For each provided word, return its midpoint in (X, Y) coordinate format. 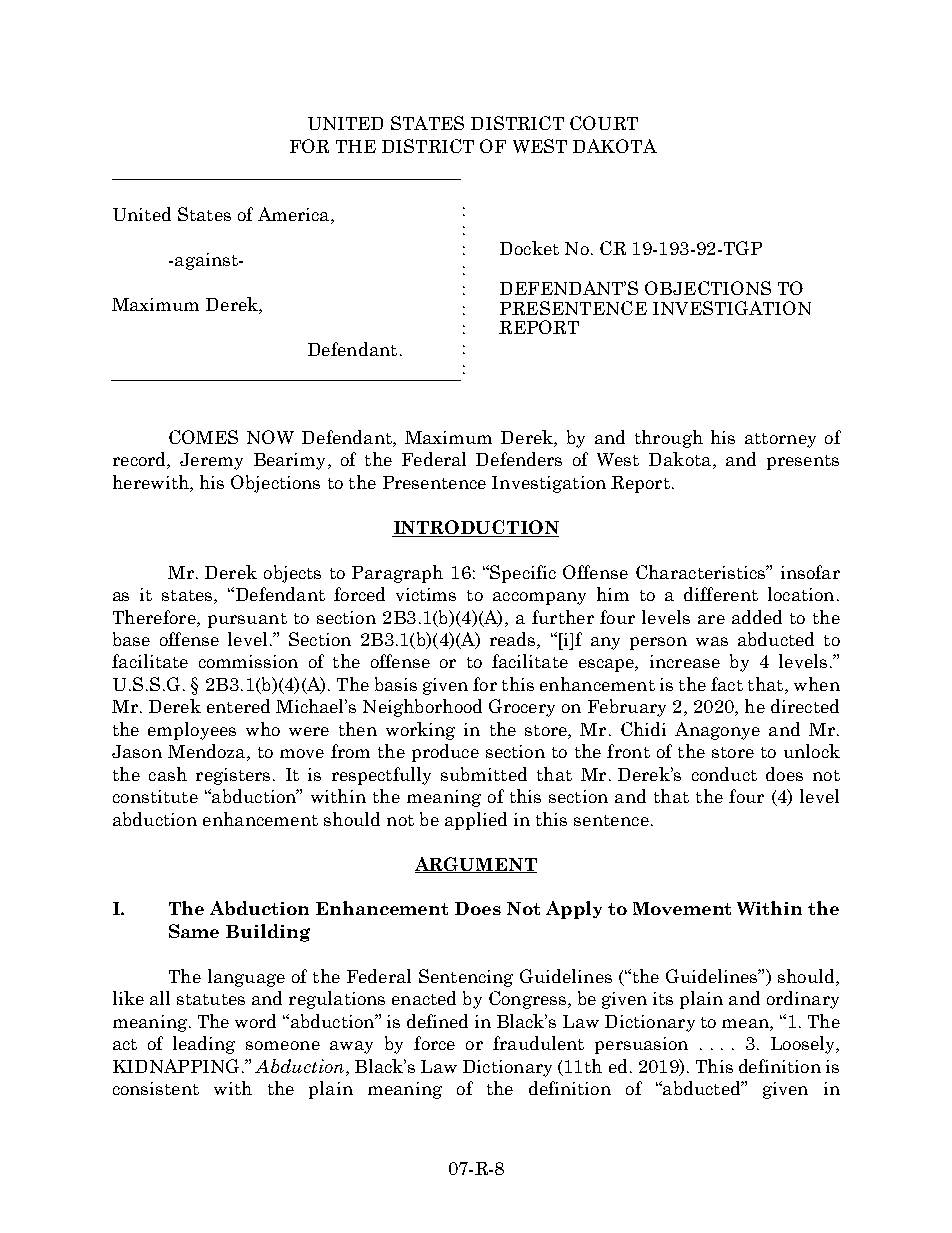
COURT (604, 123)
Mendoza (208, 752)
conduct (724, 774)
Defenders (519, 459)
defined (437, 1021)
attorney (780, 440)
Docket (529, 248)
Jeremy (211, 461)
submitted (484, 774)
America (295, 215)
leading (204, 1045)
